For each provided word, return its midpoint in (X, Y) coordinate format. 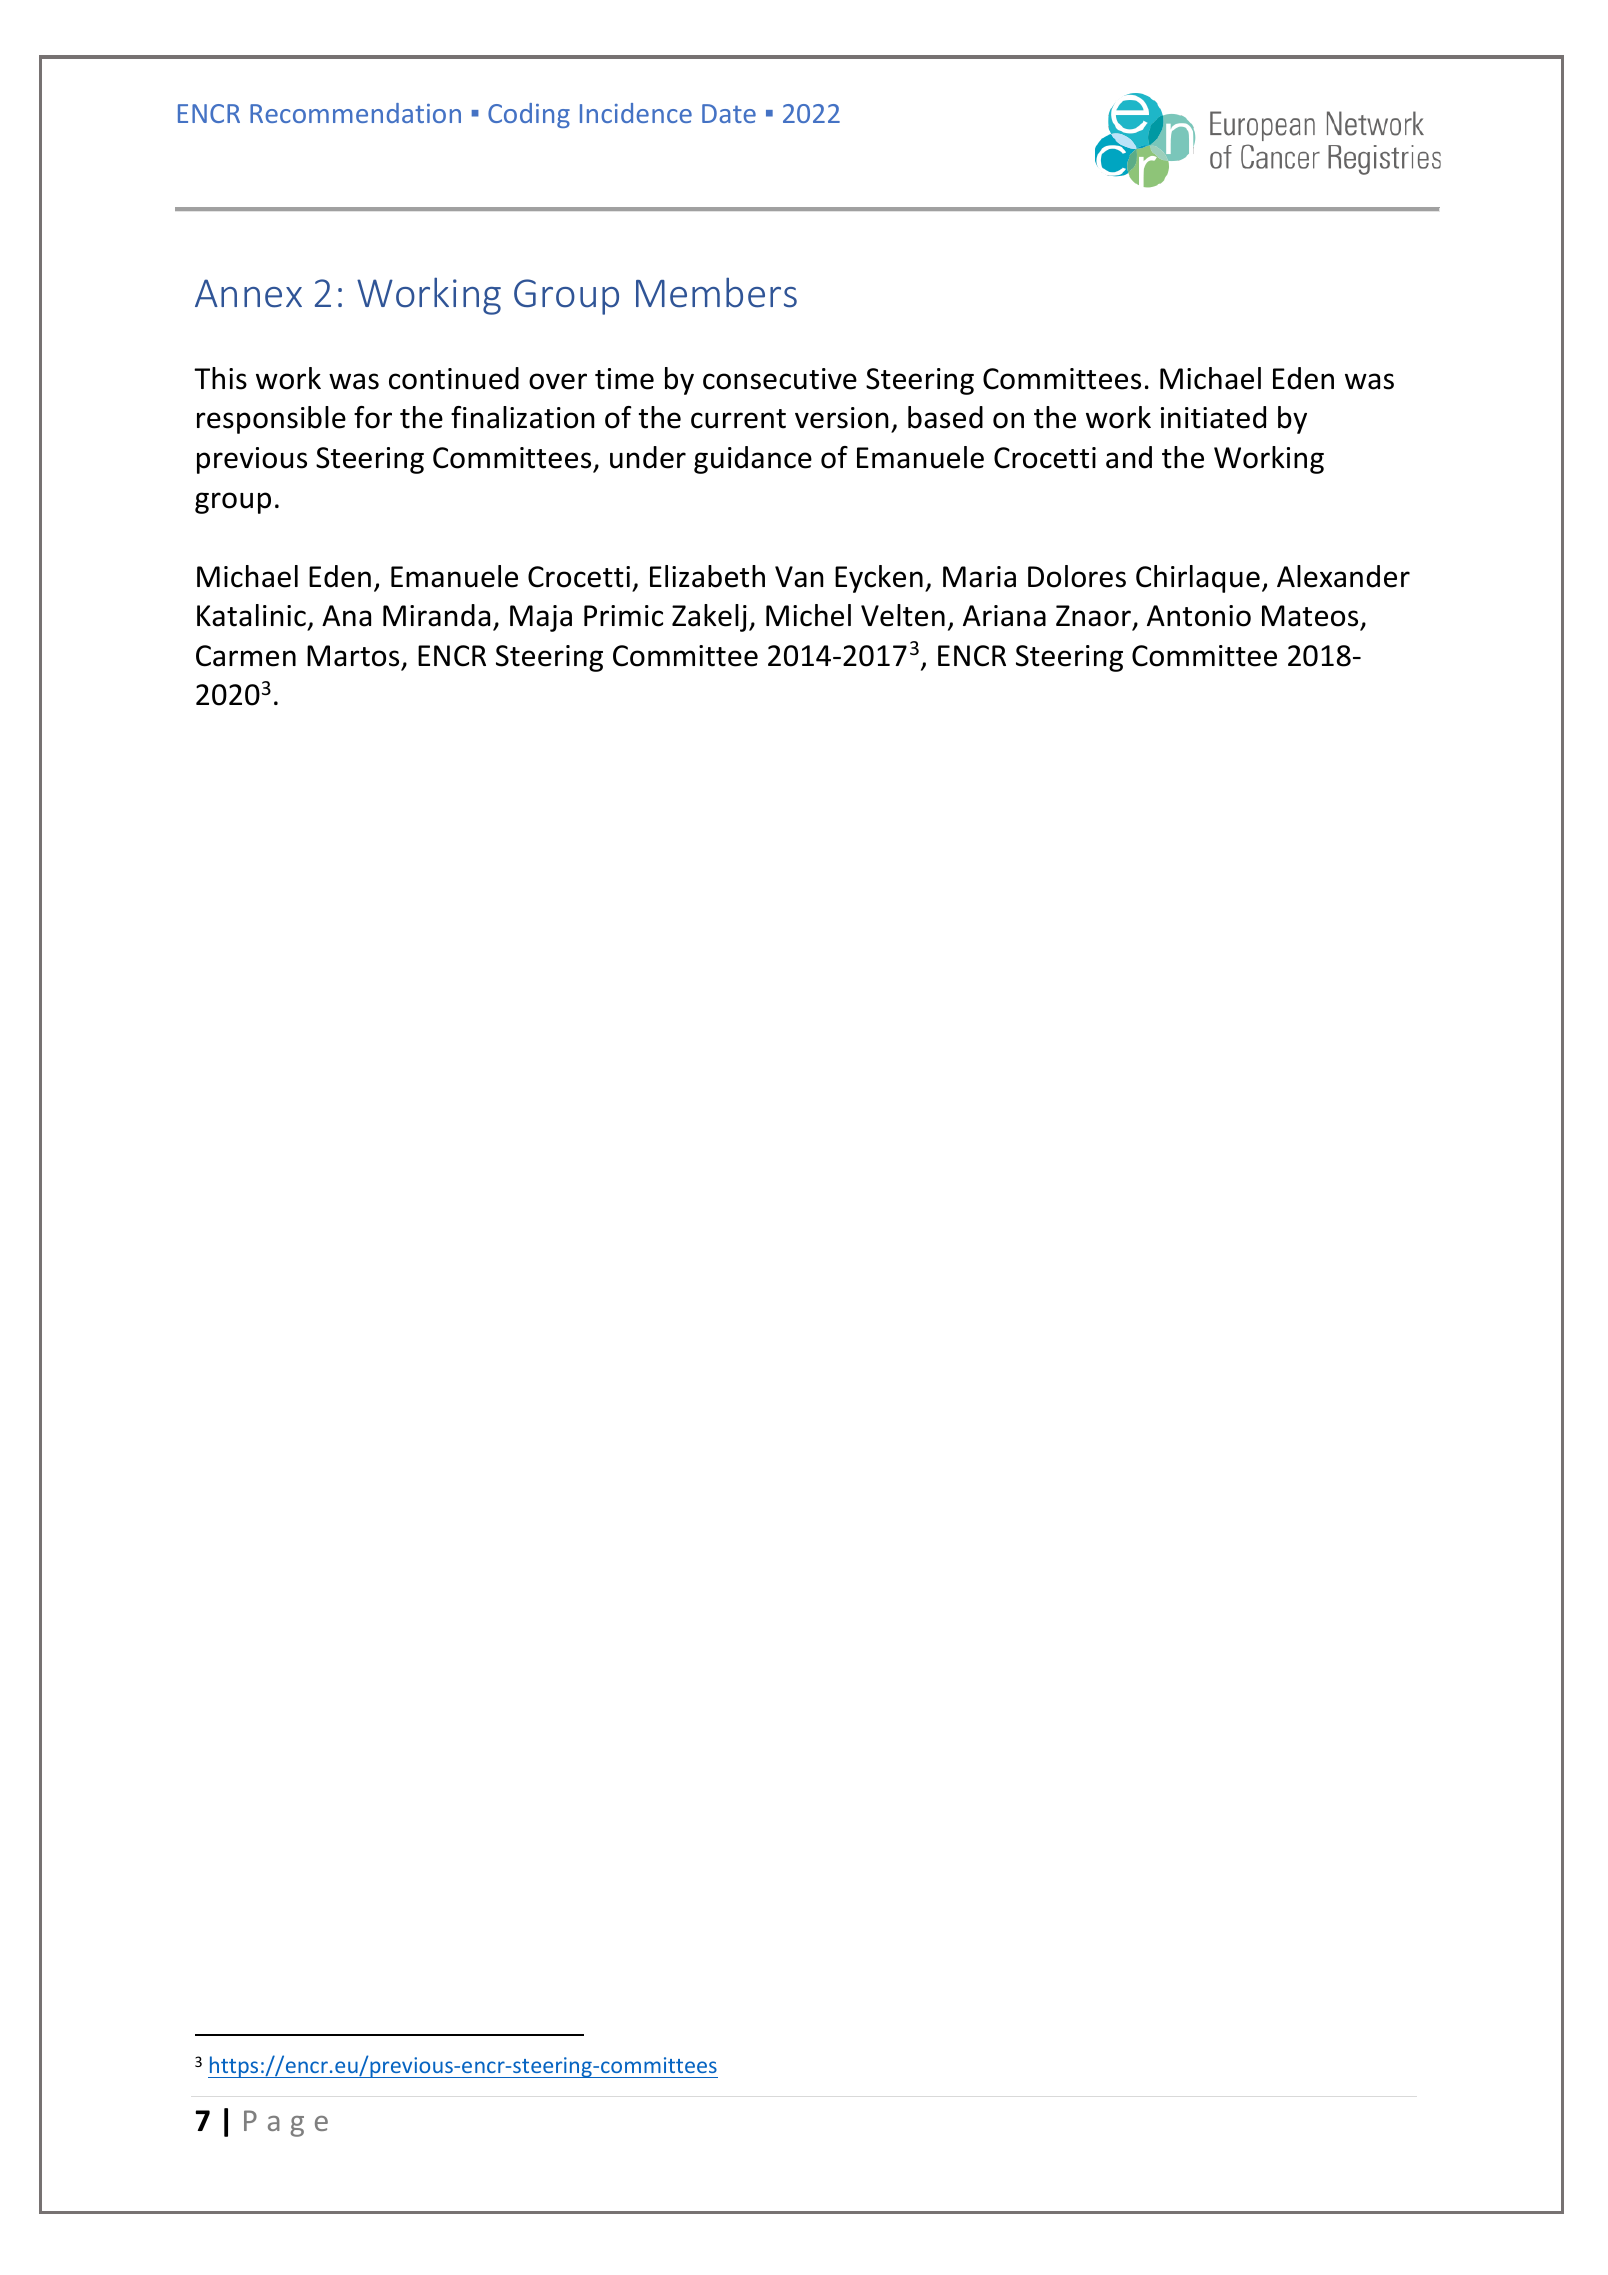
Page (286, 2123)
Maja (541, 618)
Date (729, 113)
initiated (1213, 417)
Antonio (1199, 616)
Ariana (1004, 616)
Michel (808, 615)
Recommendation (355, 113)
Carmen (246, 656)
